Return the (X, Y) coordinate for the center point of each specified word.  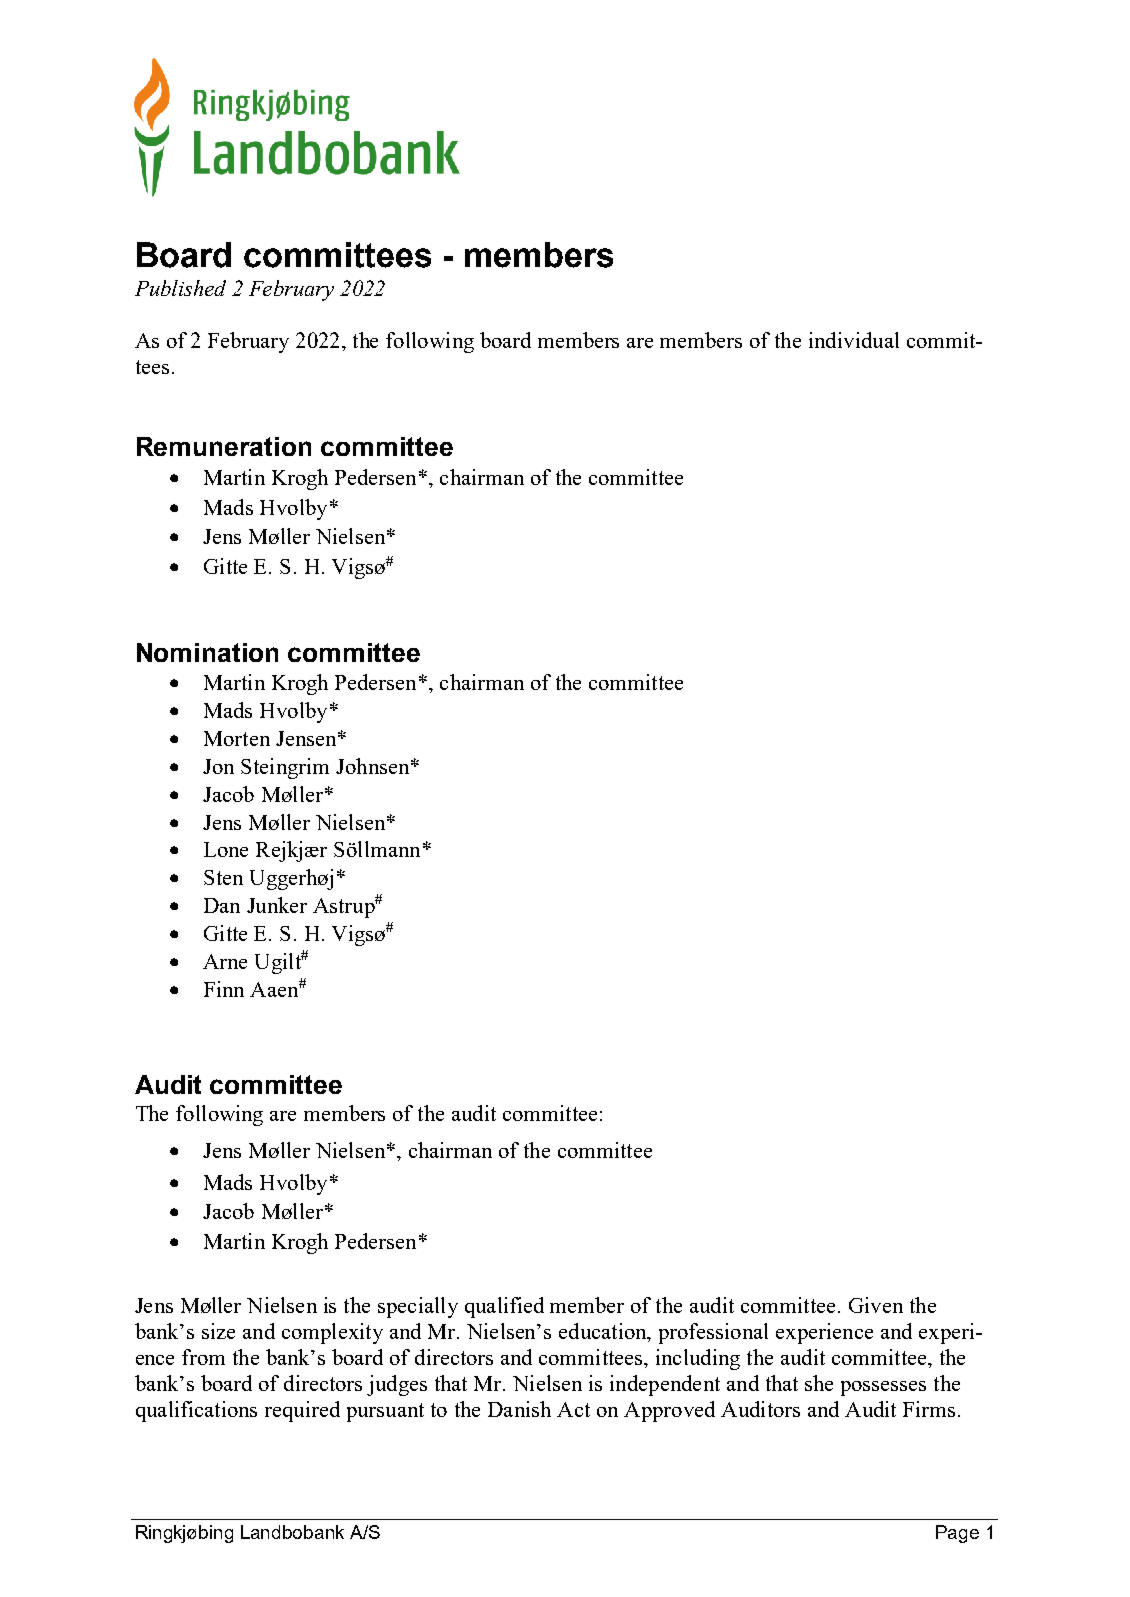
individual (854, 340)
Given (876, 1305)
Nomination (207, 652)
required (302, 1411)
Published (180, 288)
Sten (223, 877)
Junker (277, 905)
